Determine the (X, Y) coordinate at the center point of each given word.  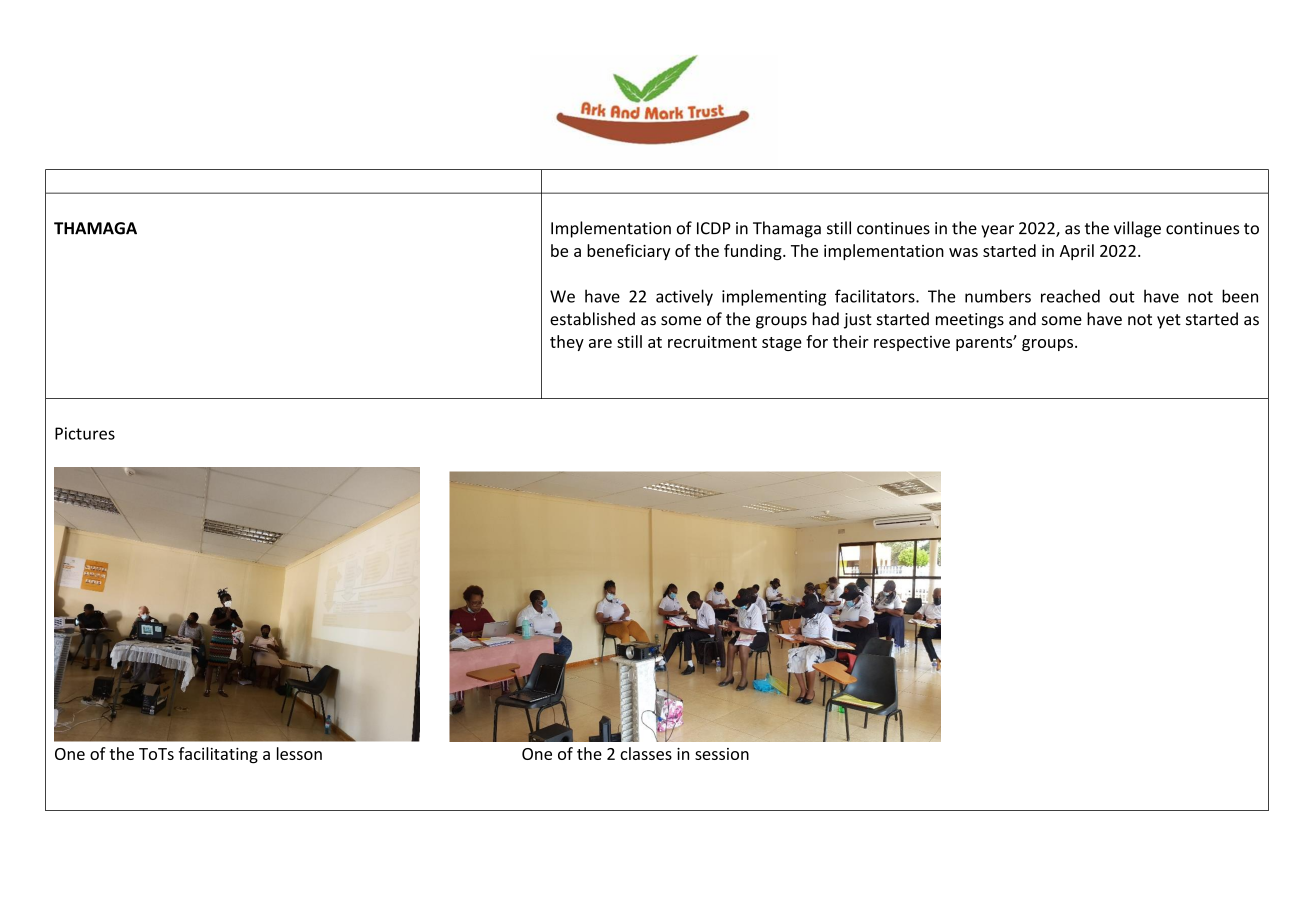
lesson (299, 753)
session (722, 754)
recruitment (712, 341)
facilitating (218, 755)
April (1077, 252)
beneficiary (628, 252)
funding (754, 252)
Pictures (85, 433)
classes (646, 753)
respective (912, 343)
